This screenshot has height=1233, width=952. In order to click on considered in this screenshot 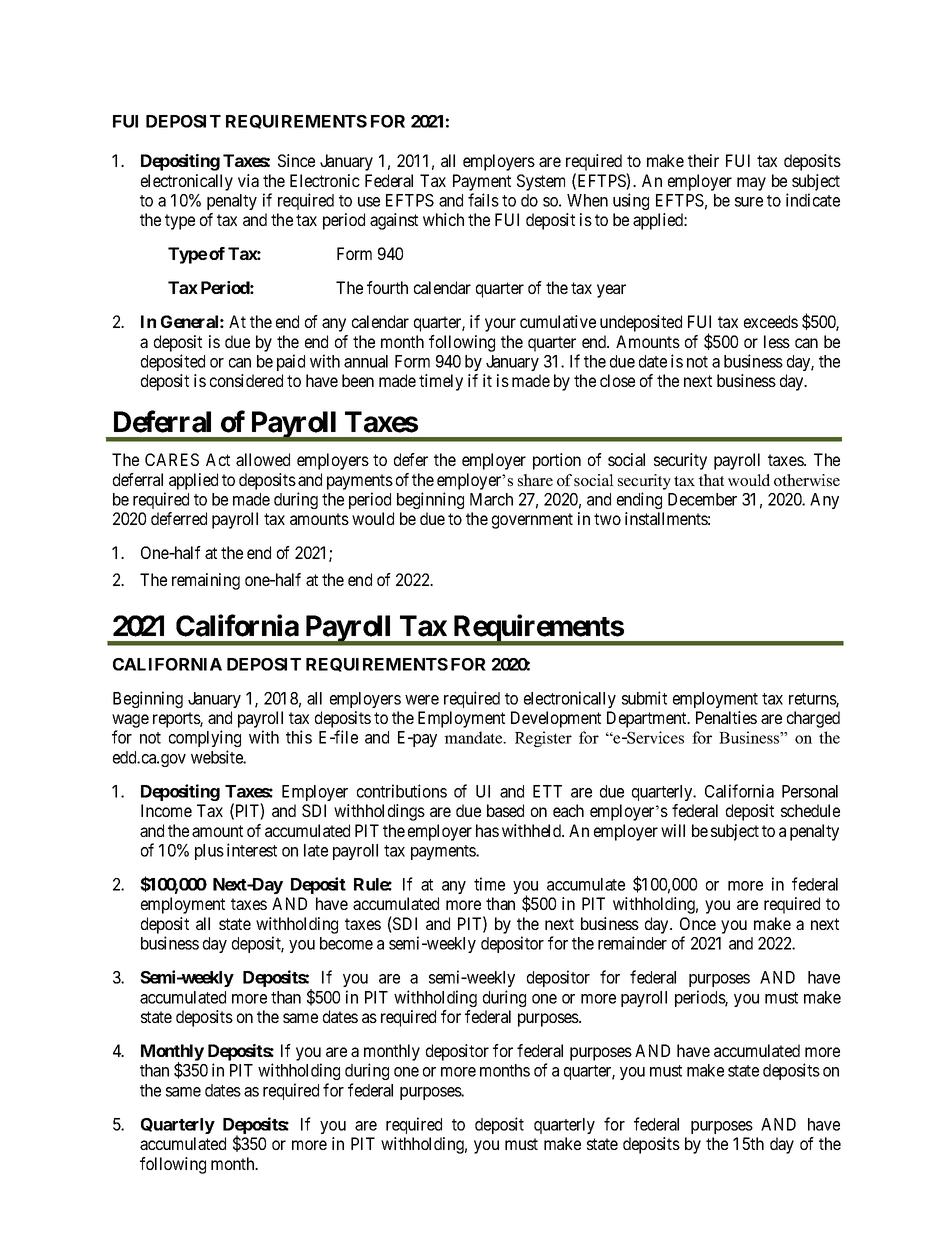, I will do `click(246, 380)`.
